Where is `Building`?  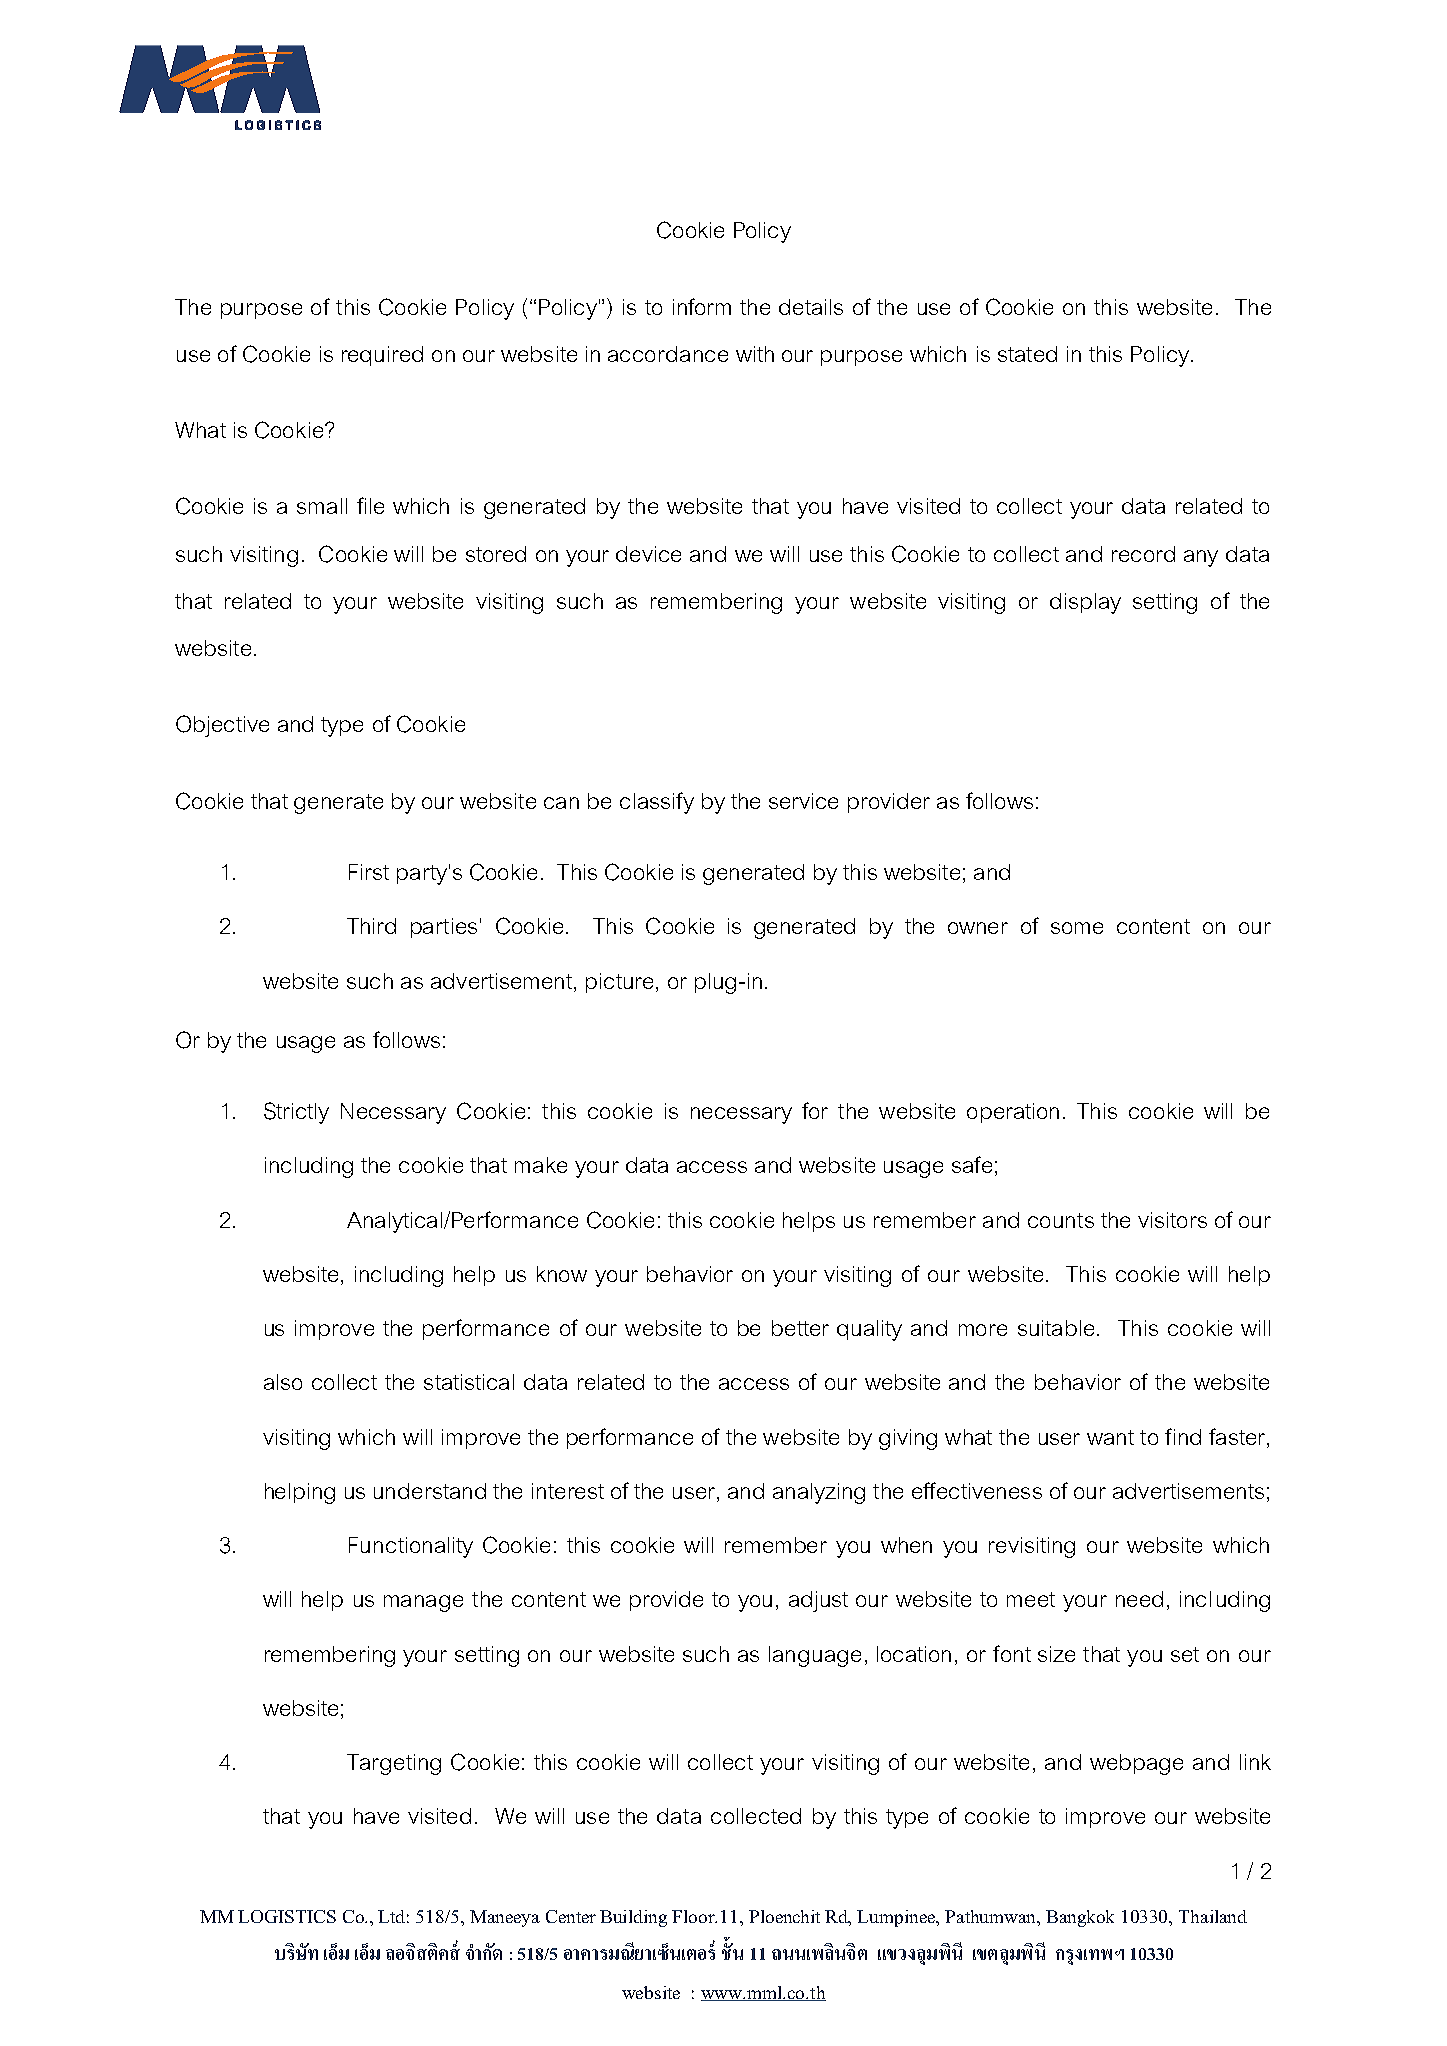
Building is located at coordinates (633, 1918).
